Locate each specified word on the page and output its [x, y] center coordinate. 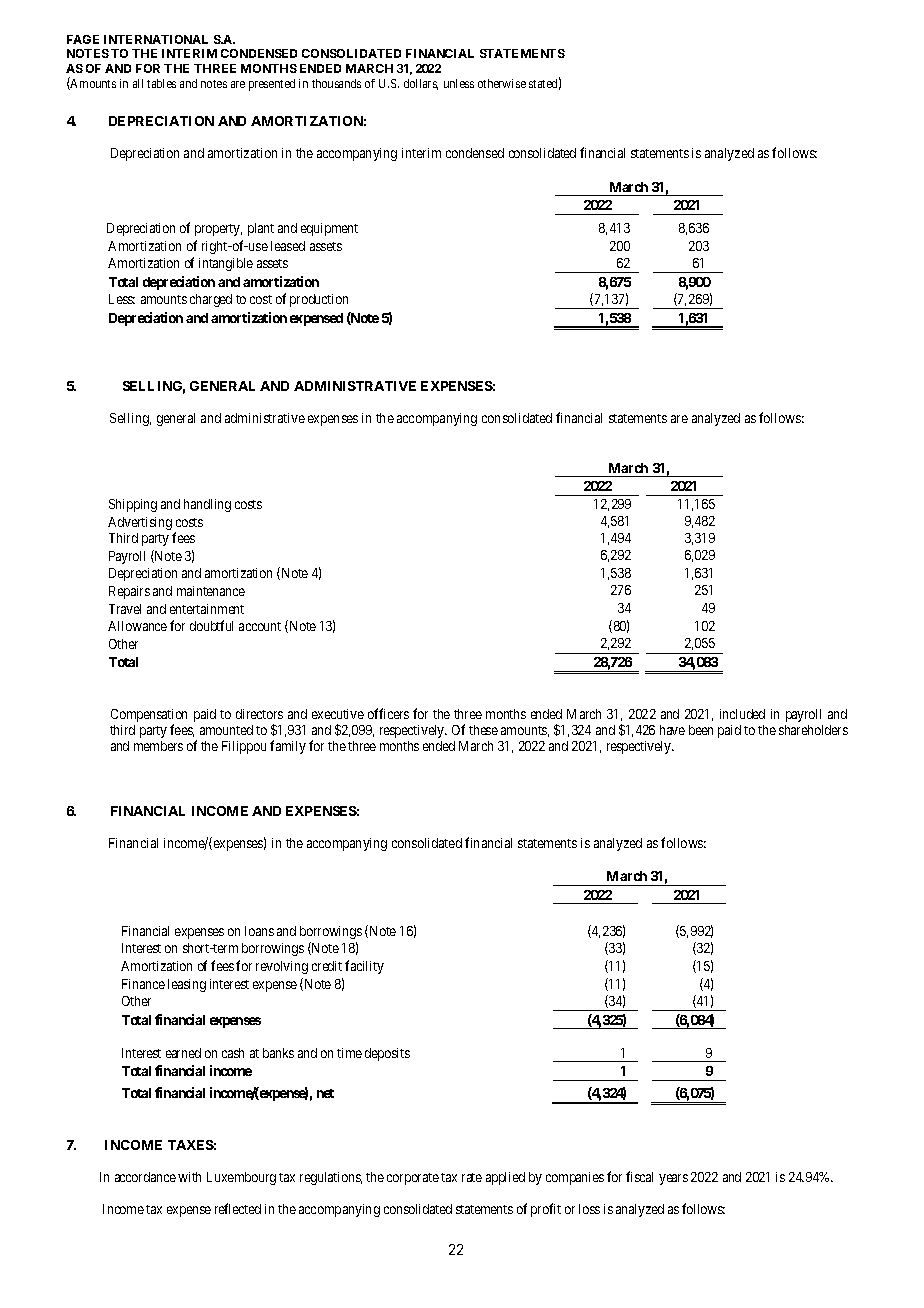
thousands [336, 83]
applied [505, 1178]
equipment [329, 229]
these [483, 730]
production [319, 300]
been [701, 730]
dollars [421, 84]
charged [211, 300]
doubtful [211, 625]
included [742, 714]
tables [161, 83]
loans [259, 931]
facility [364, 967]
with [189, 1177]
